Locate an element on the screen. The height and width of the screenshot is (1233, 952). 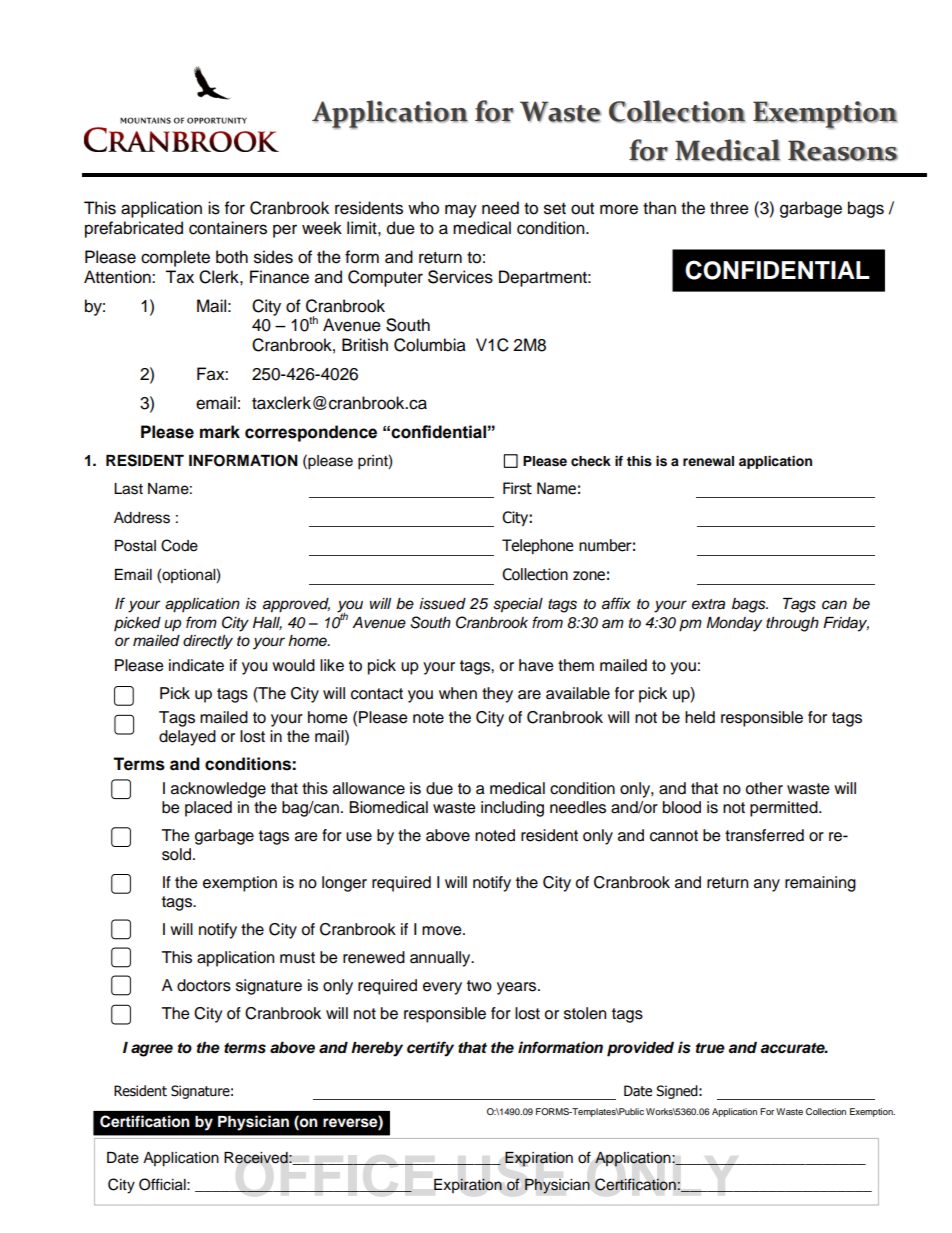
placed is located at coordinates (208, 809).
